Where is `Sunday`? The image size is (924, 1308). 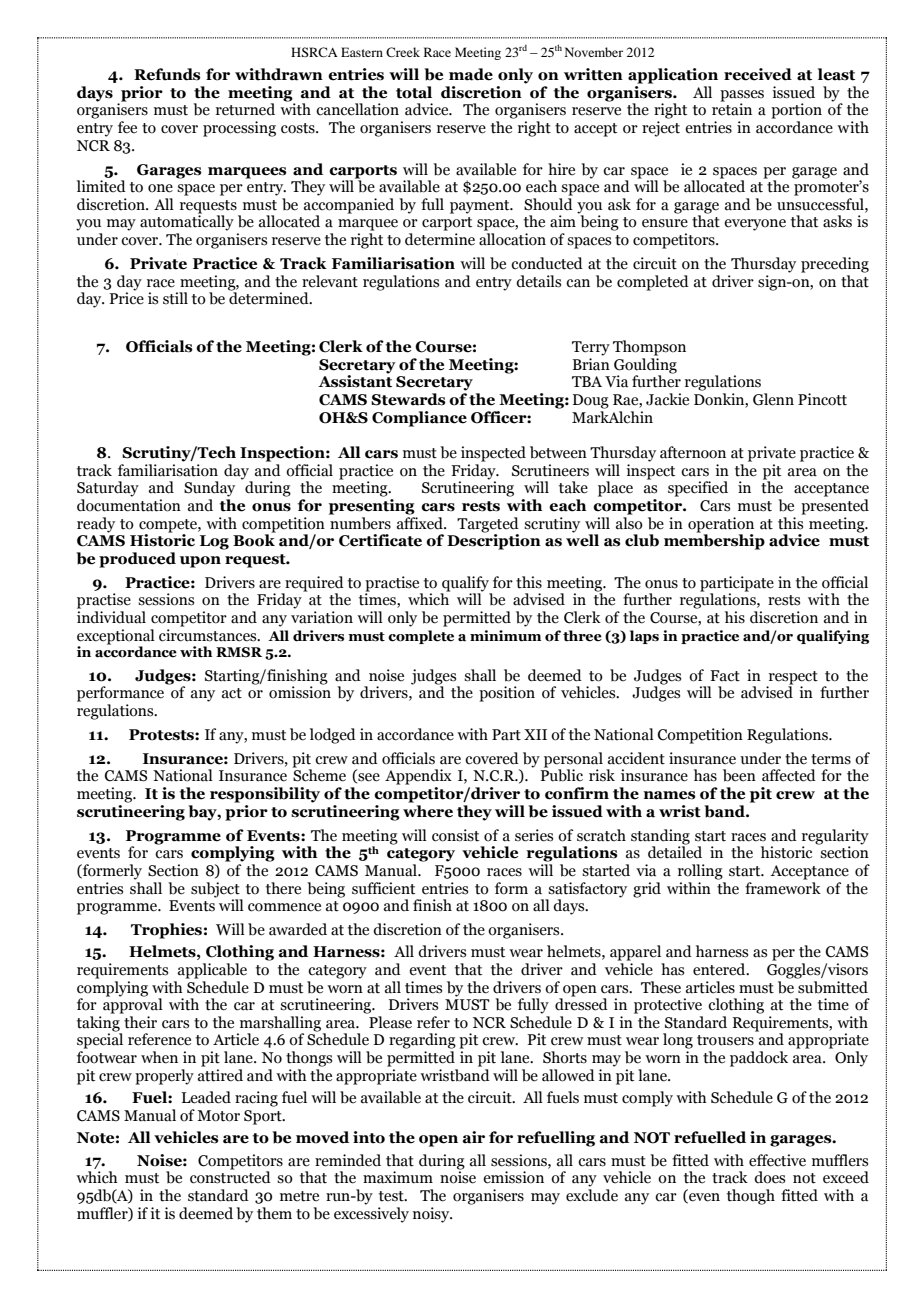 Sunday is located at coordinates (209, 489).
